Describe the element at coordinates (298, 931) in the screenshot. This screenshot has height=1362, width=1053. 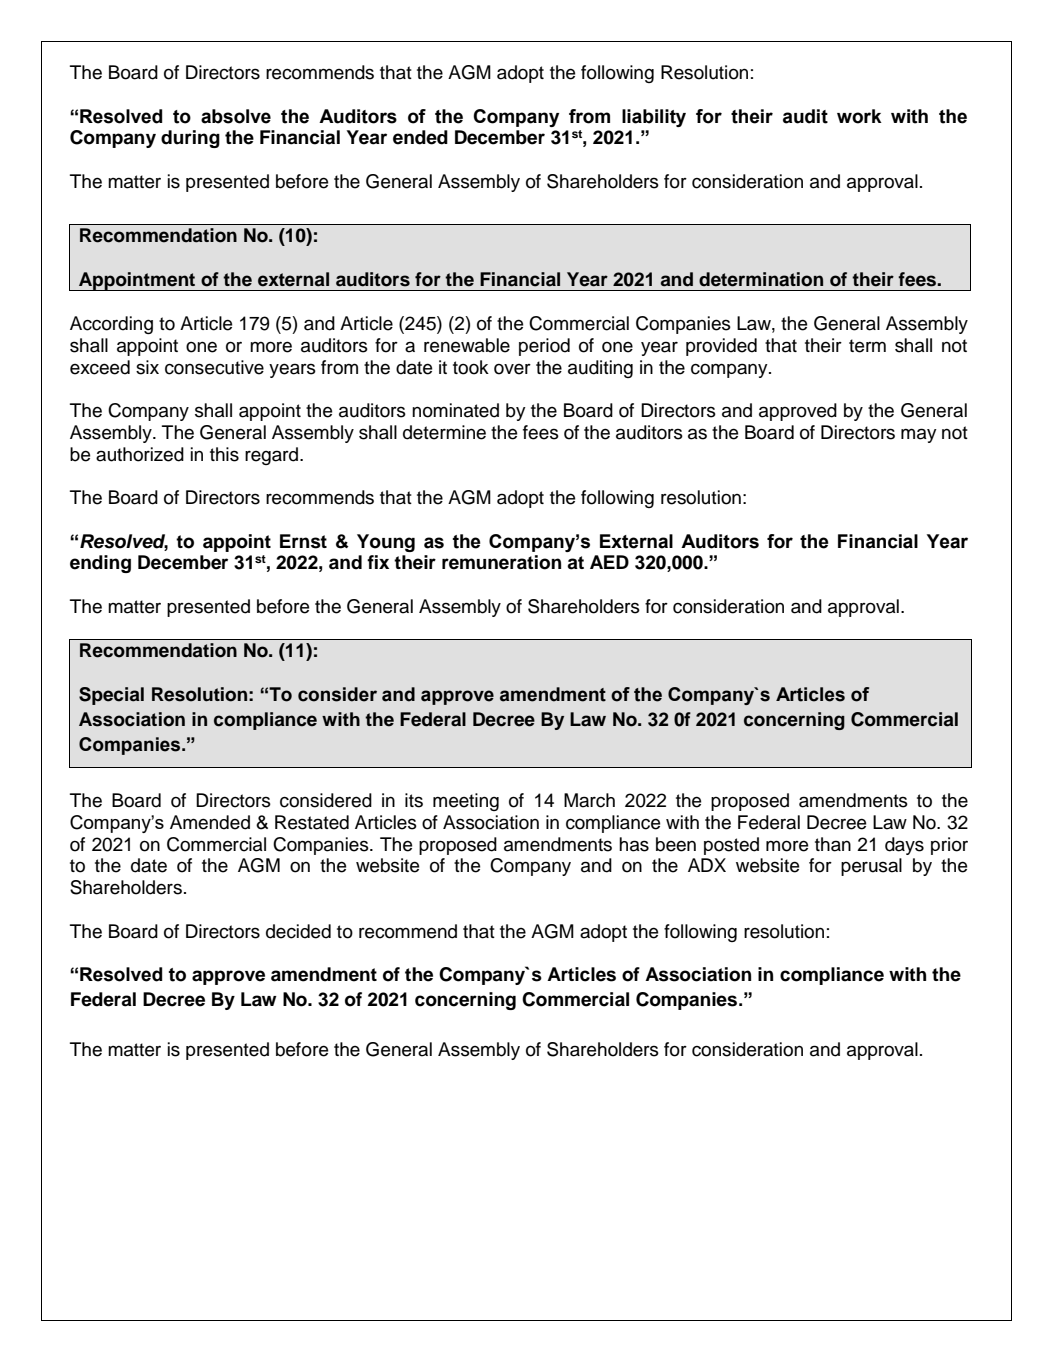
I see `decided` at that location.
